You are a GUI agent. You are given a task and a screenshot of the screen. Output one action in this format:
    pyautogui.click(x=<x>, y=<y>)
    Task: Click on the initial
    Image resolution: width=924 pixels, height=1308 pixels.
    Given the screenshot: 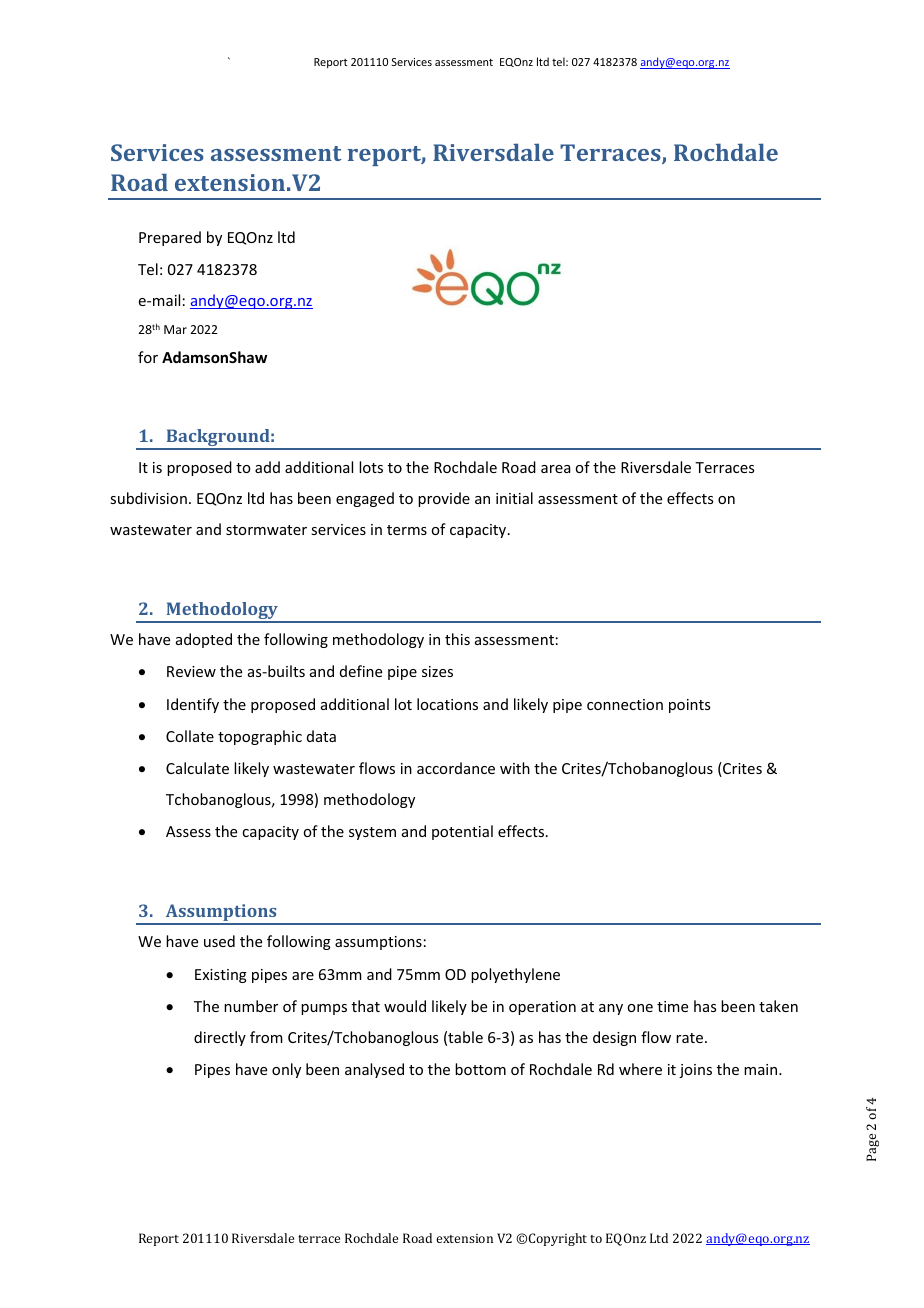 What is the action you would take?
    pyautogui.click(x=514, y=498)
